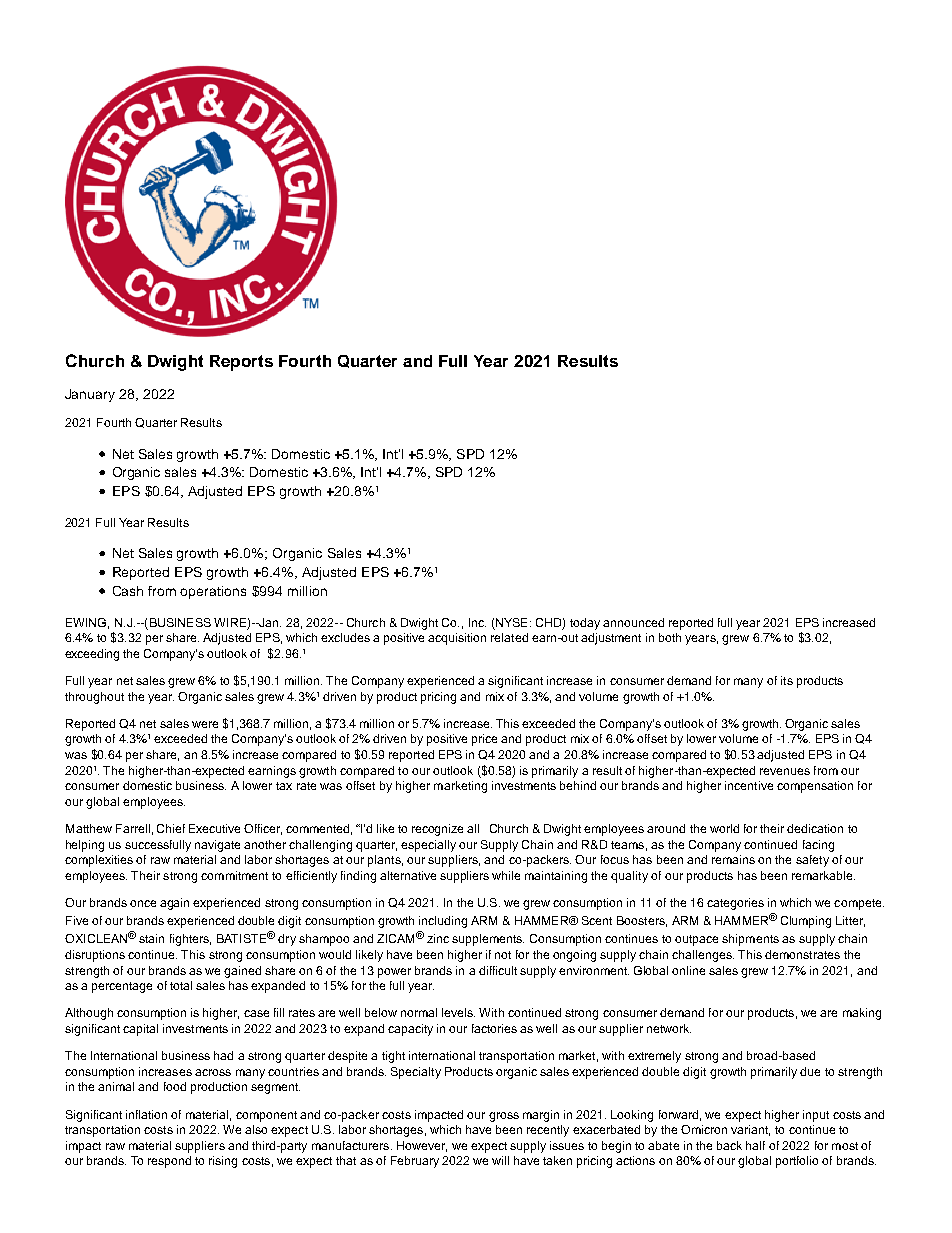 The width and height of the screenshot is (952, 1233). I want to click on January, so click(90, 395).
